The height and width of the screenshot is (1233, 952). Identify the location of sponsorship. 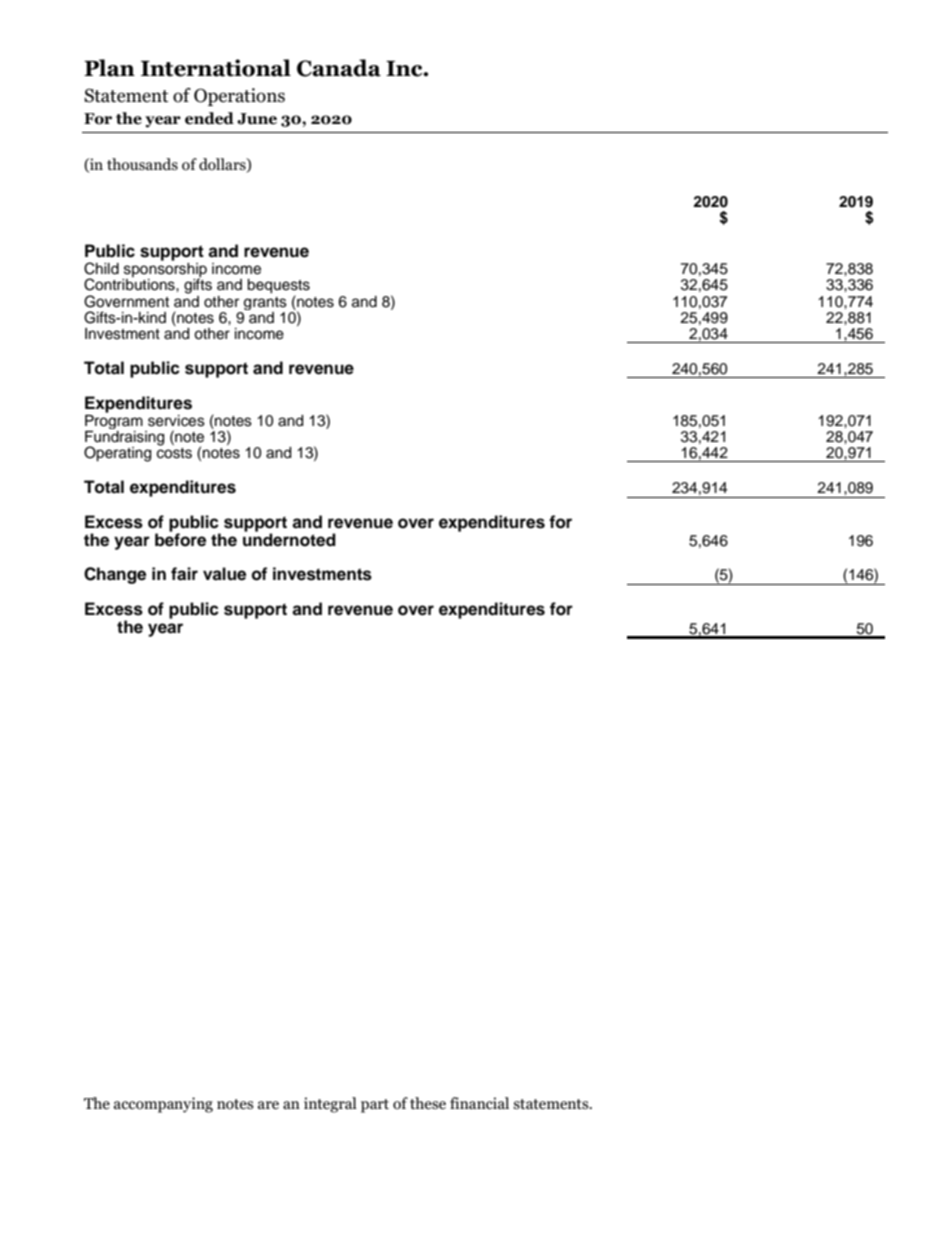
(164, 270).
